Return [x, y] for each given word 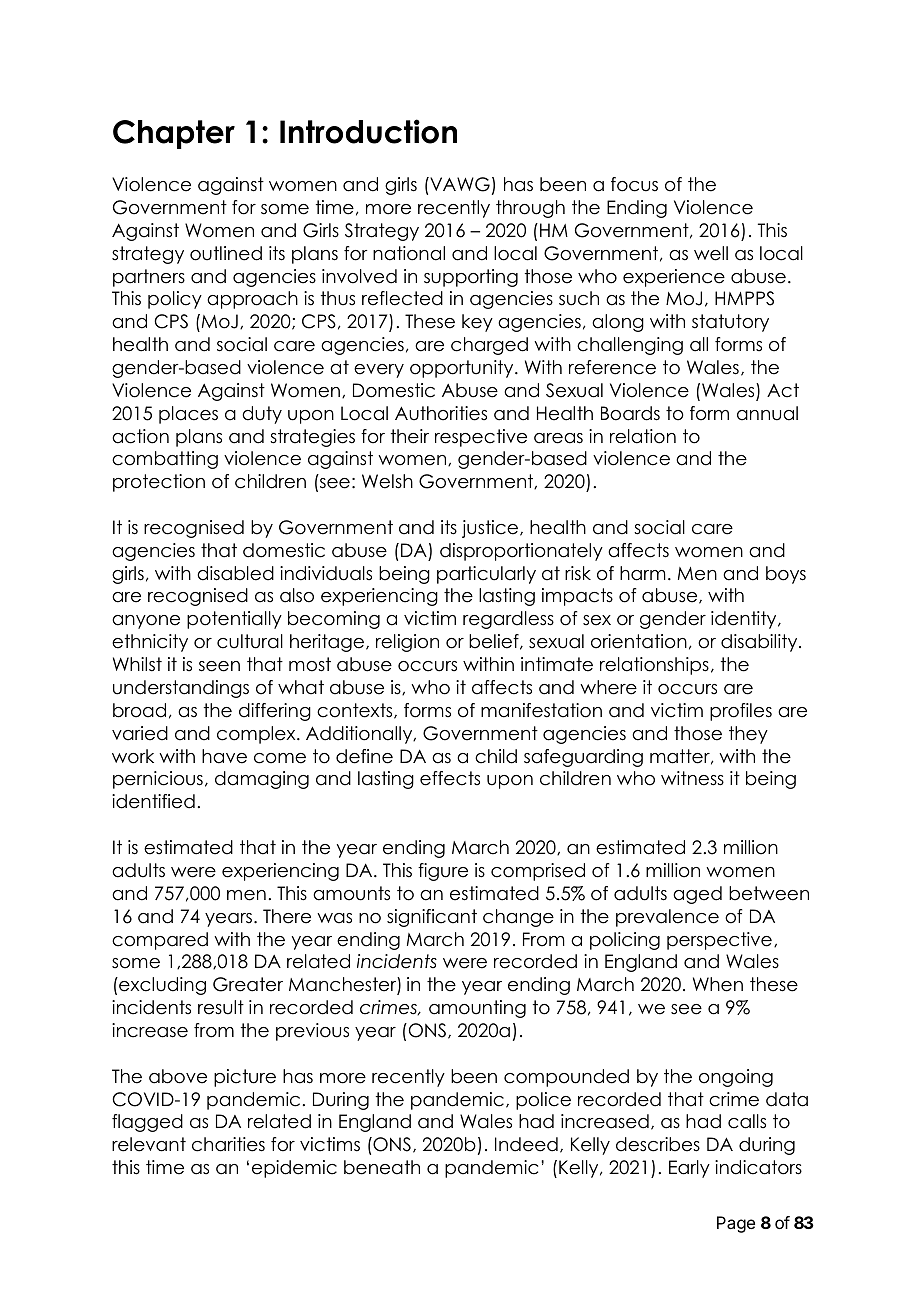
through [530, 209]
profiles [741, 712]
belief [495, 642]
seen [219, 666]
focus [634, 184]
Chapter [174, 134]
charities [228, 1144]
